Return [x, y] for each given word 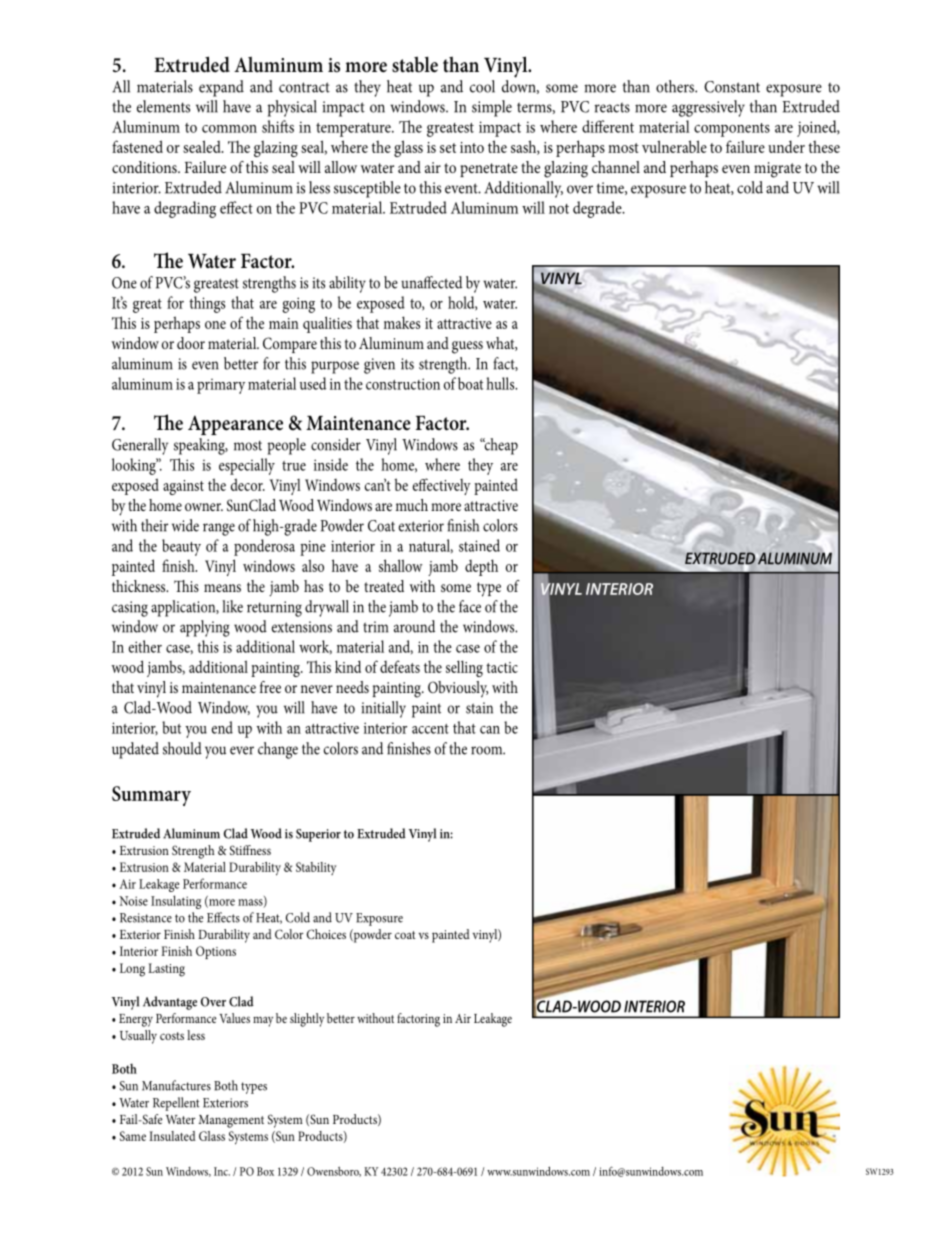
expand [221, 88]
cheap [500, 446]
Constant [732, 87]
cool [482, 86]
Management [231, 1121]
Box [265, 1171]
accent [430, 729]
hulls [501, 383]
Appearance [235, 425]
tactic [502, 667]
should [182, 748]
